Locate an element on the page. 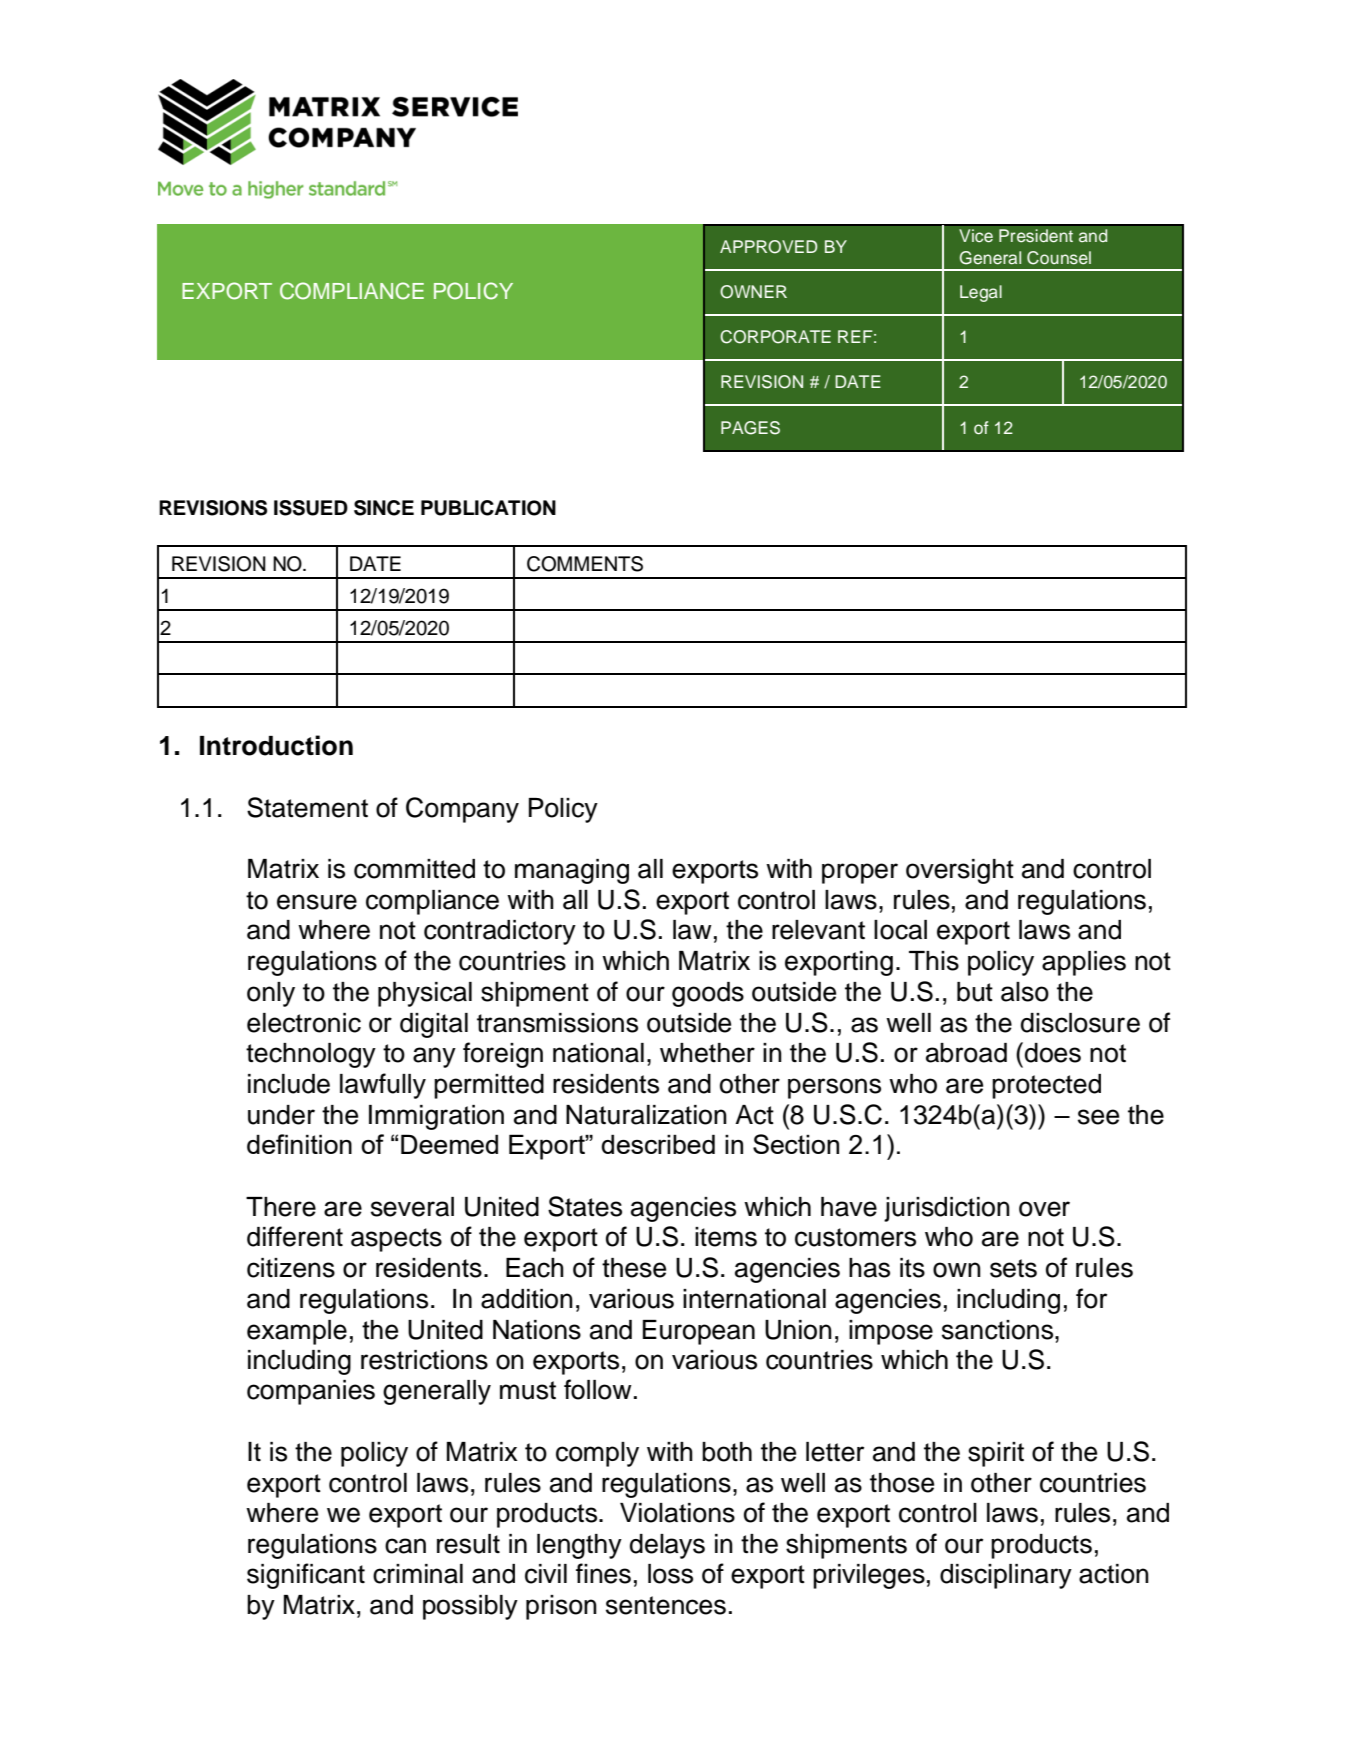  PAGES is located at coordinates (750, 428).
